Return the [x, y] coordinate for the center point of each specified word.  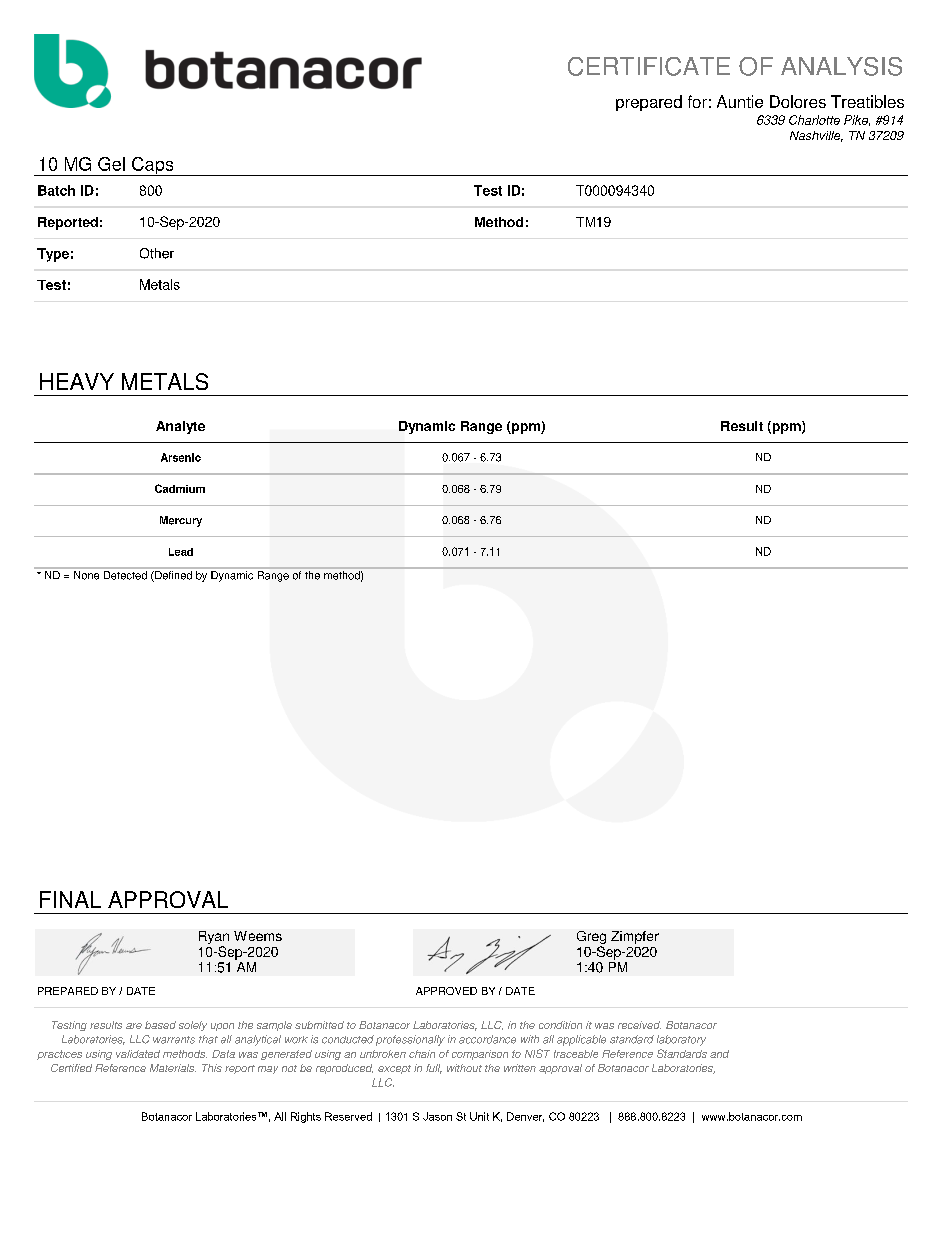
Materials [173, 1068]
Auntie [740, 101]
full [434, 1069]
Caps [153, 166]
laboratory [681, 1040]
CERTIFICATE [649, 66]
